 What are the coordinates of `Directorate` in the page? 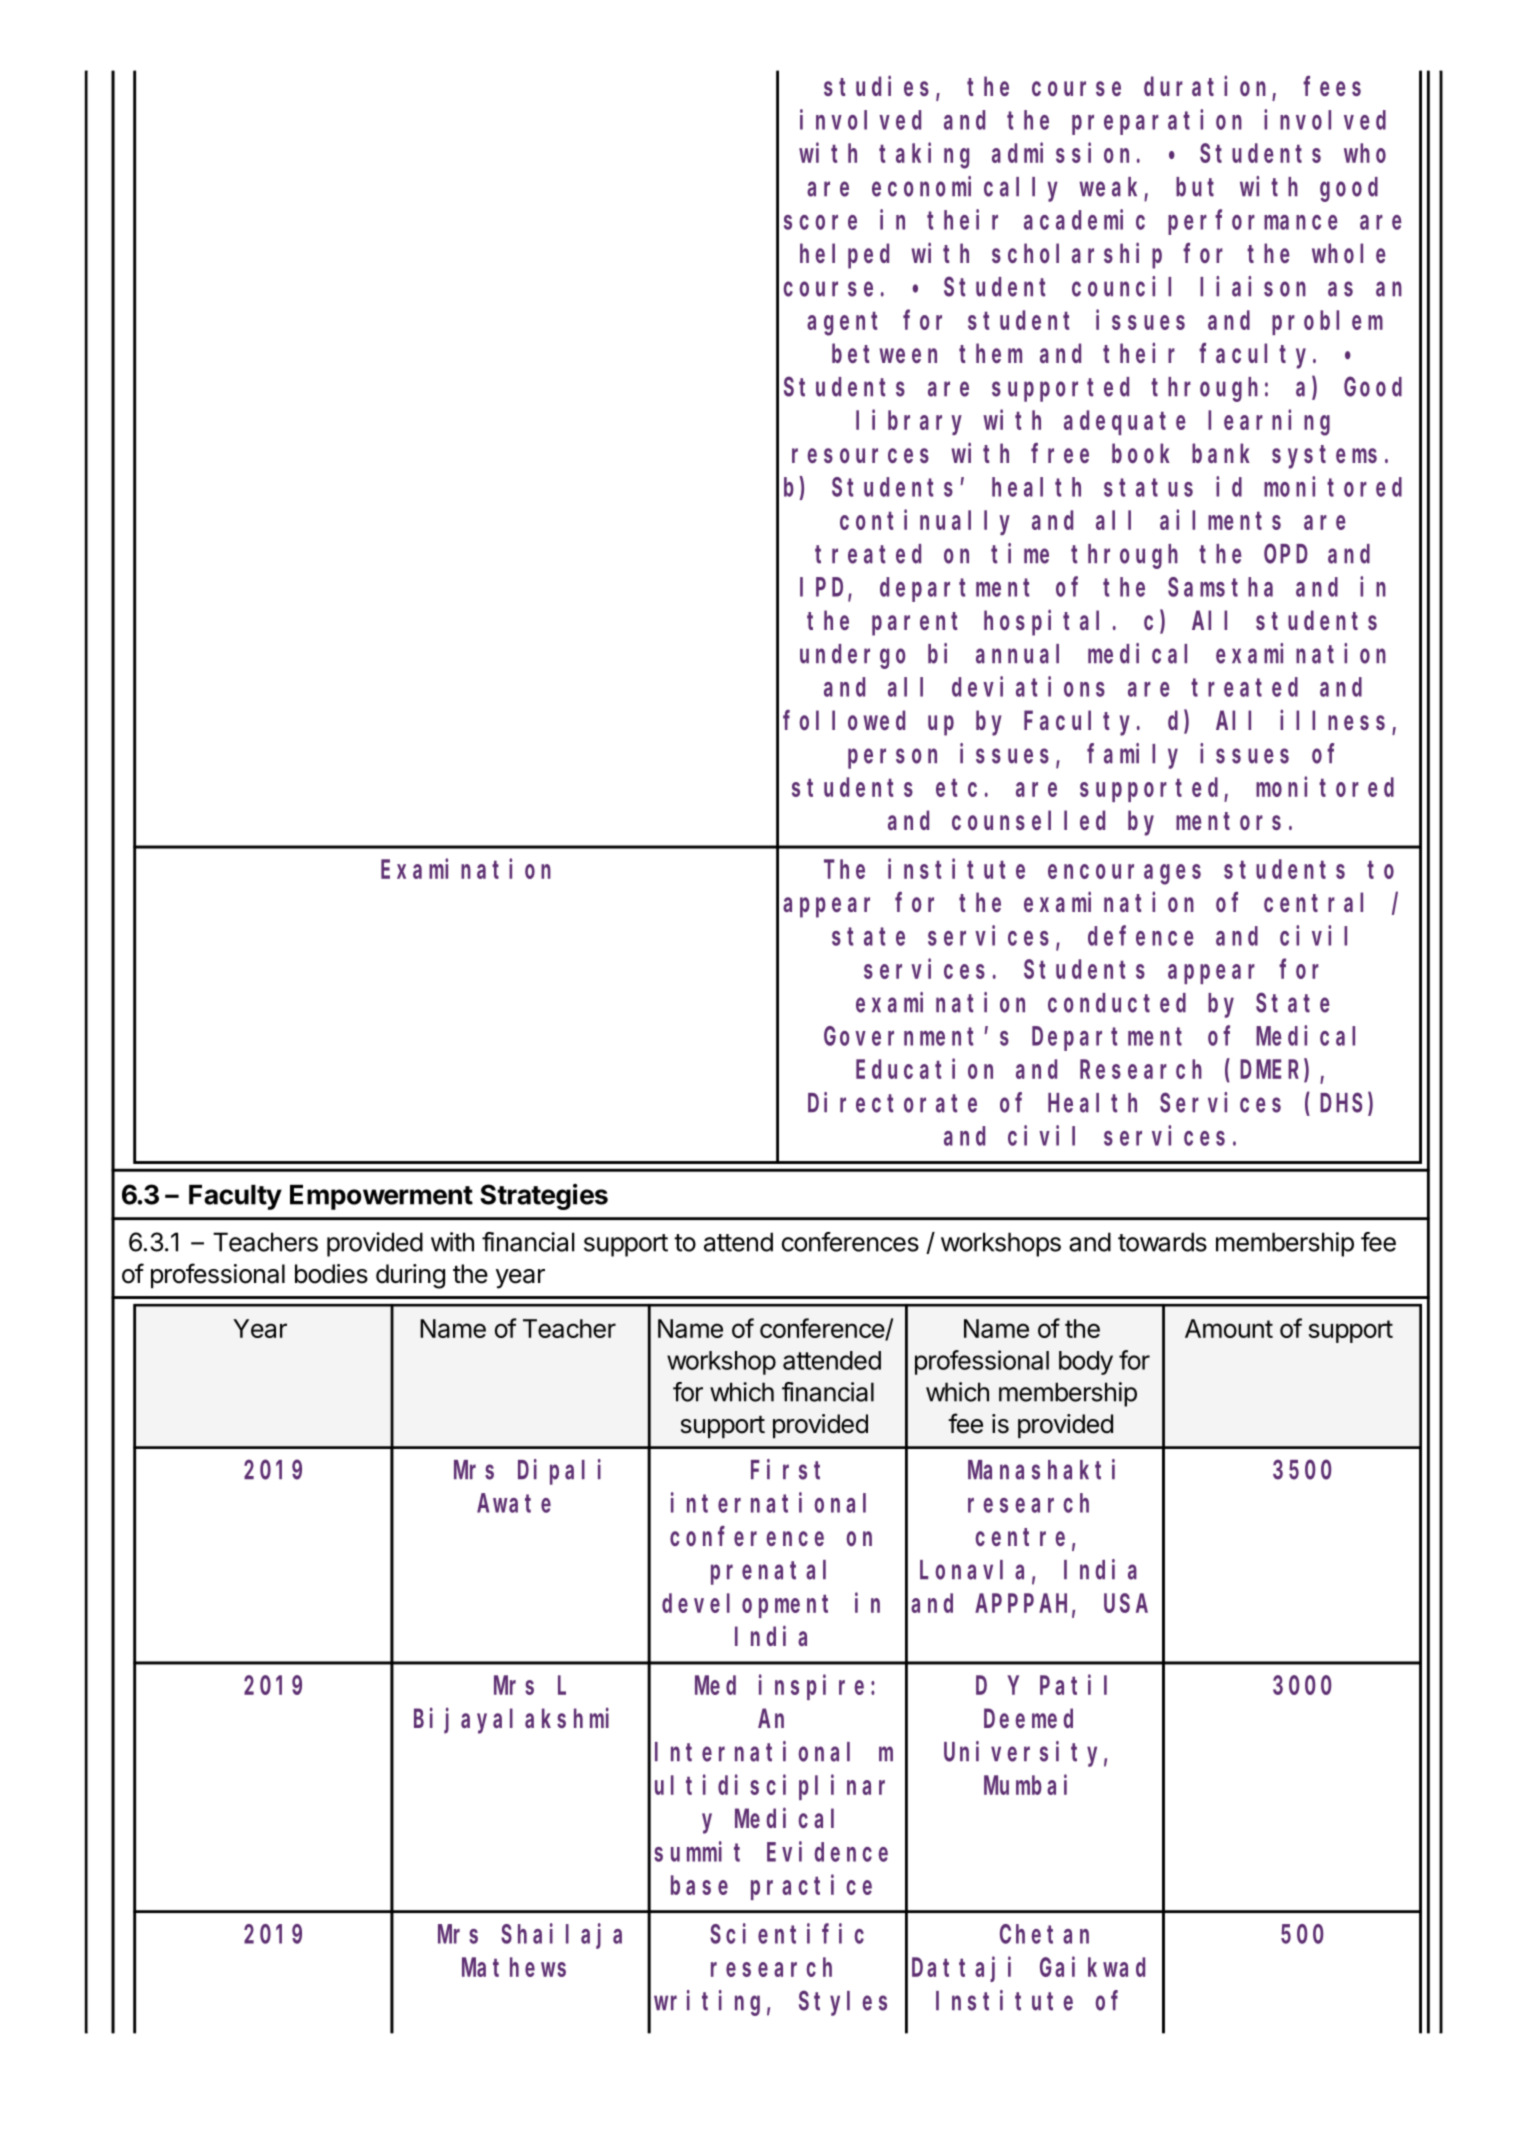 It's located at (892, 1102).
